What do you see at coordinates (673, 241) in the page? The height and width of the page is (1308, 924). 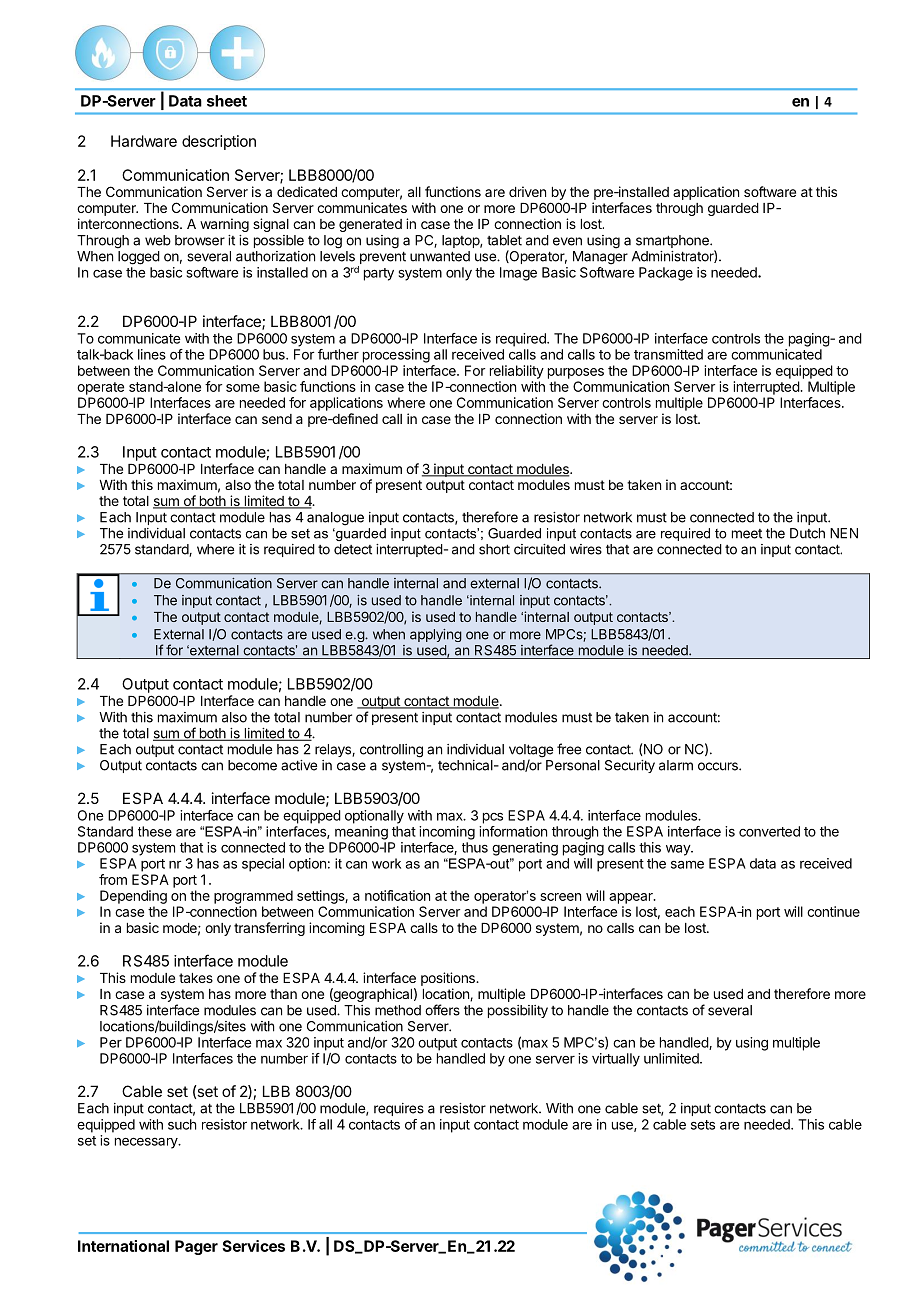 I see `smartphone` at bounding box center [673, 241].
